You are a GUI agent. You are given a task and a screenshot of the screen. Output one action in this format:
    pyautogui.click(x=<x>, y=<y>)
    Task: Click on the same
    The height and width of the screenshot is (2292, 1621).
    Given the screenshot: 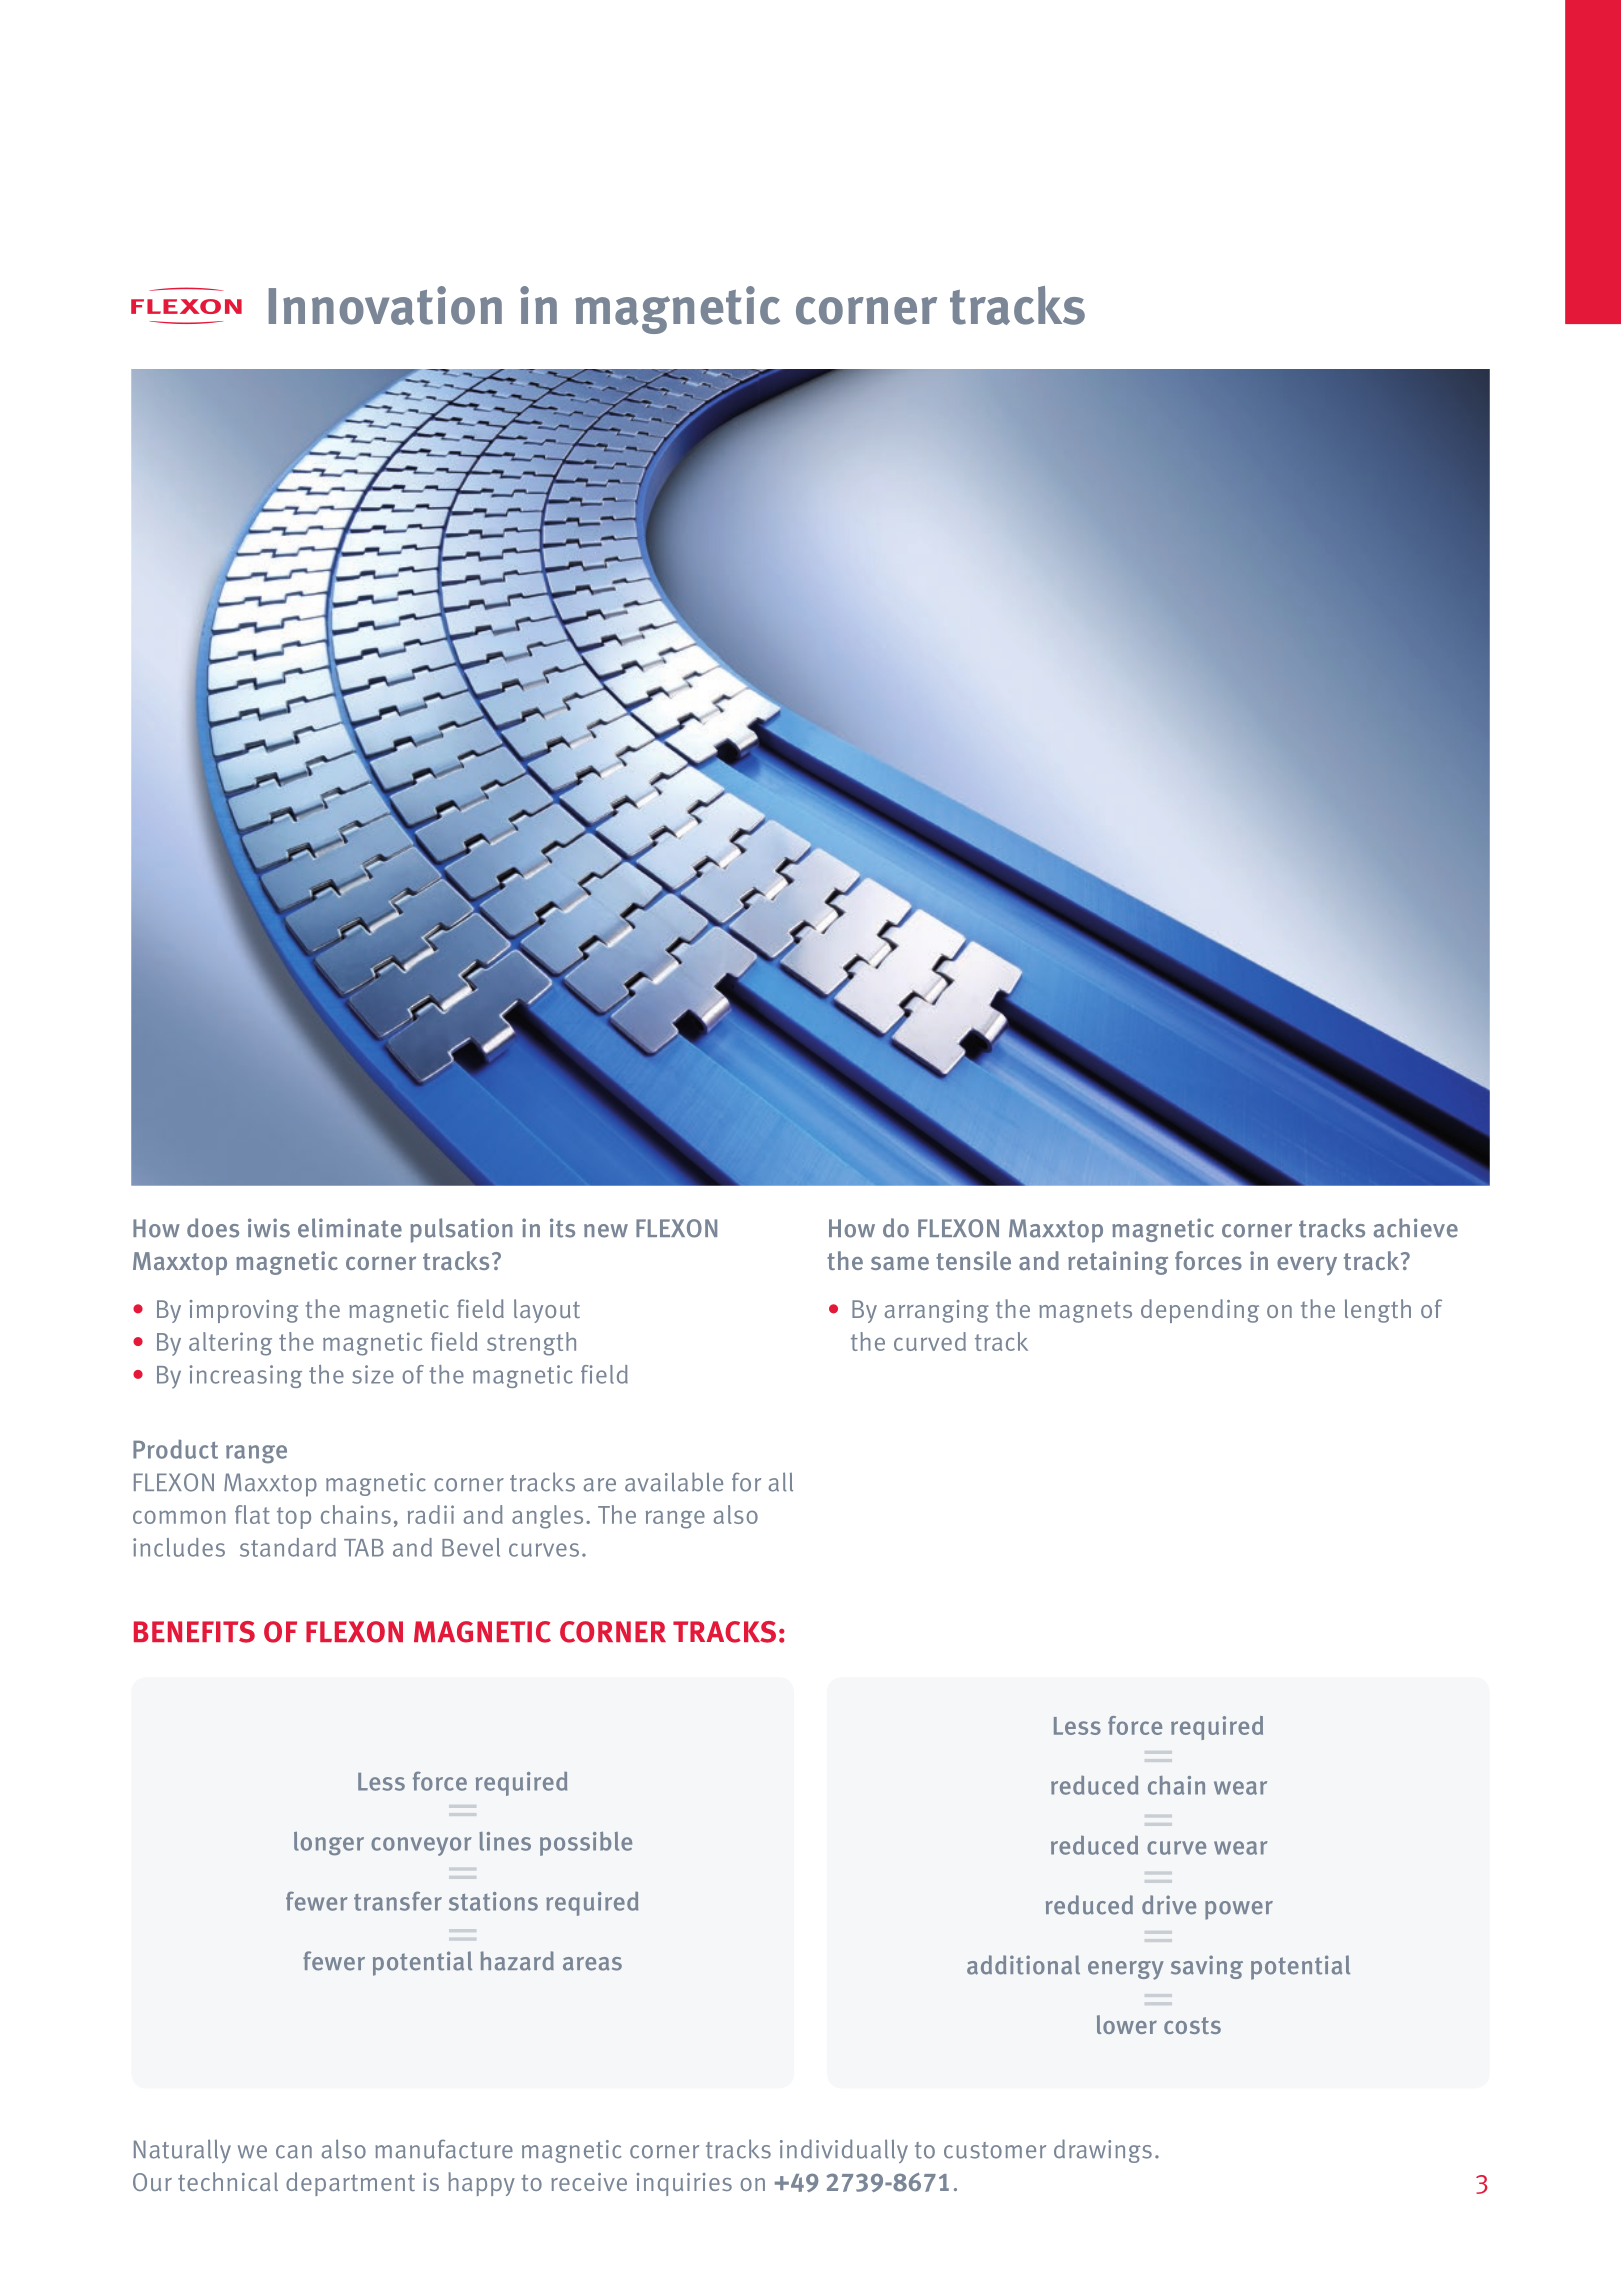 What is the action you would take?
    pyautogui.click(x=900, y=1263)
